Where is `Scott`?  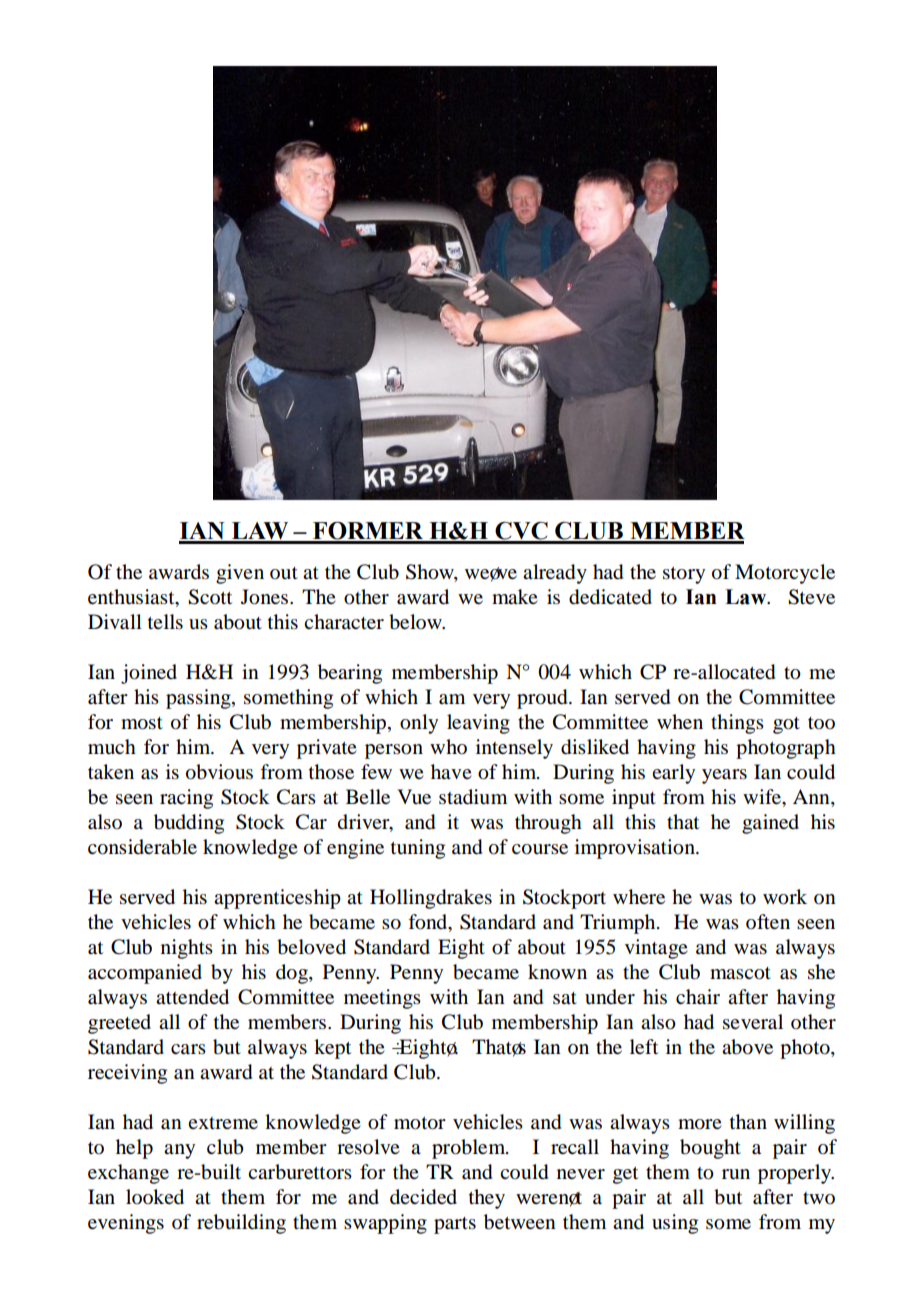
Scott is located at coordinates (210, 597).
